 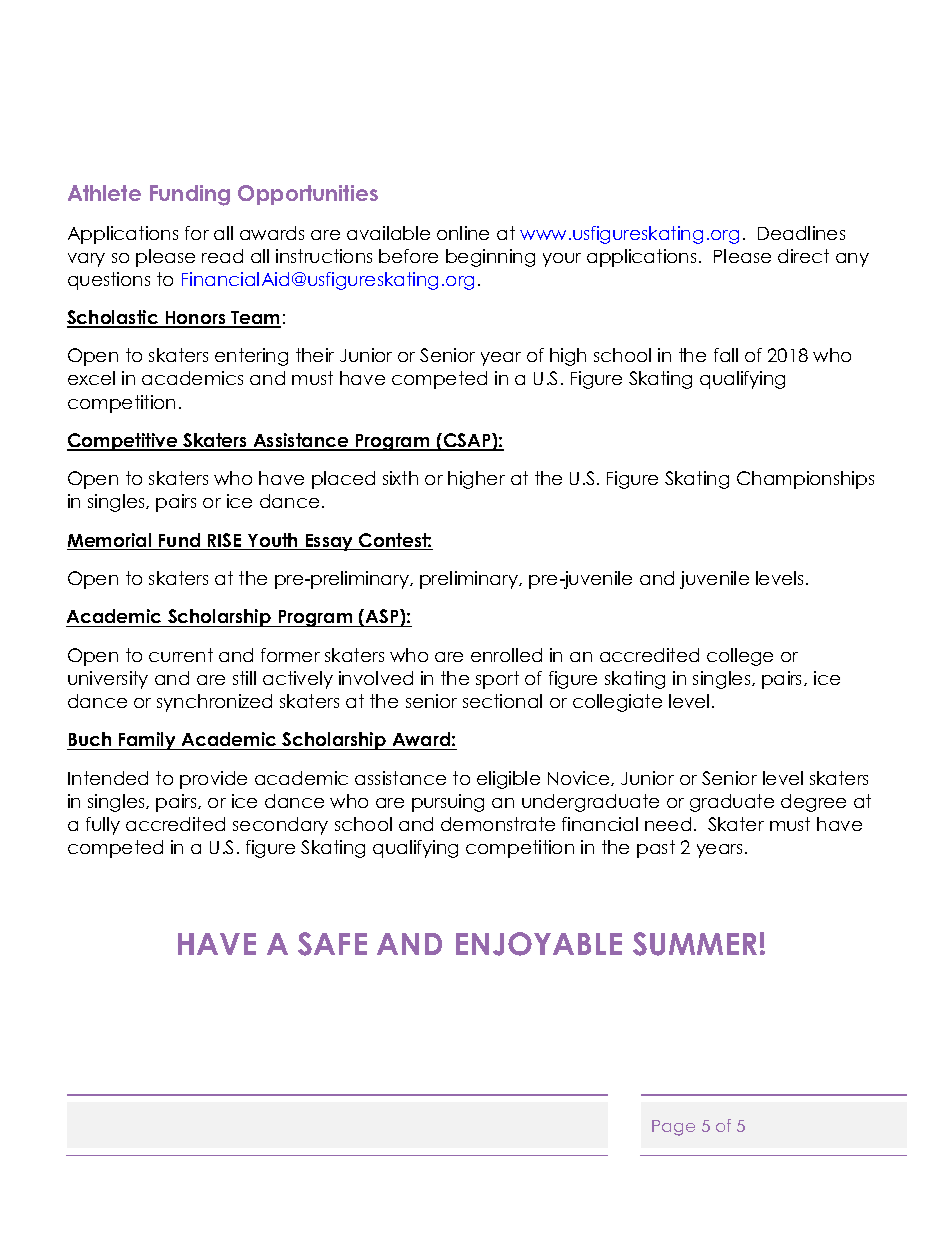 What do you see at coordinates (448, 803) in the screenshot?
I see `pursuing` at bounding box center [448, 803].
